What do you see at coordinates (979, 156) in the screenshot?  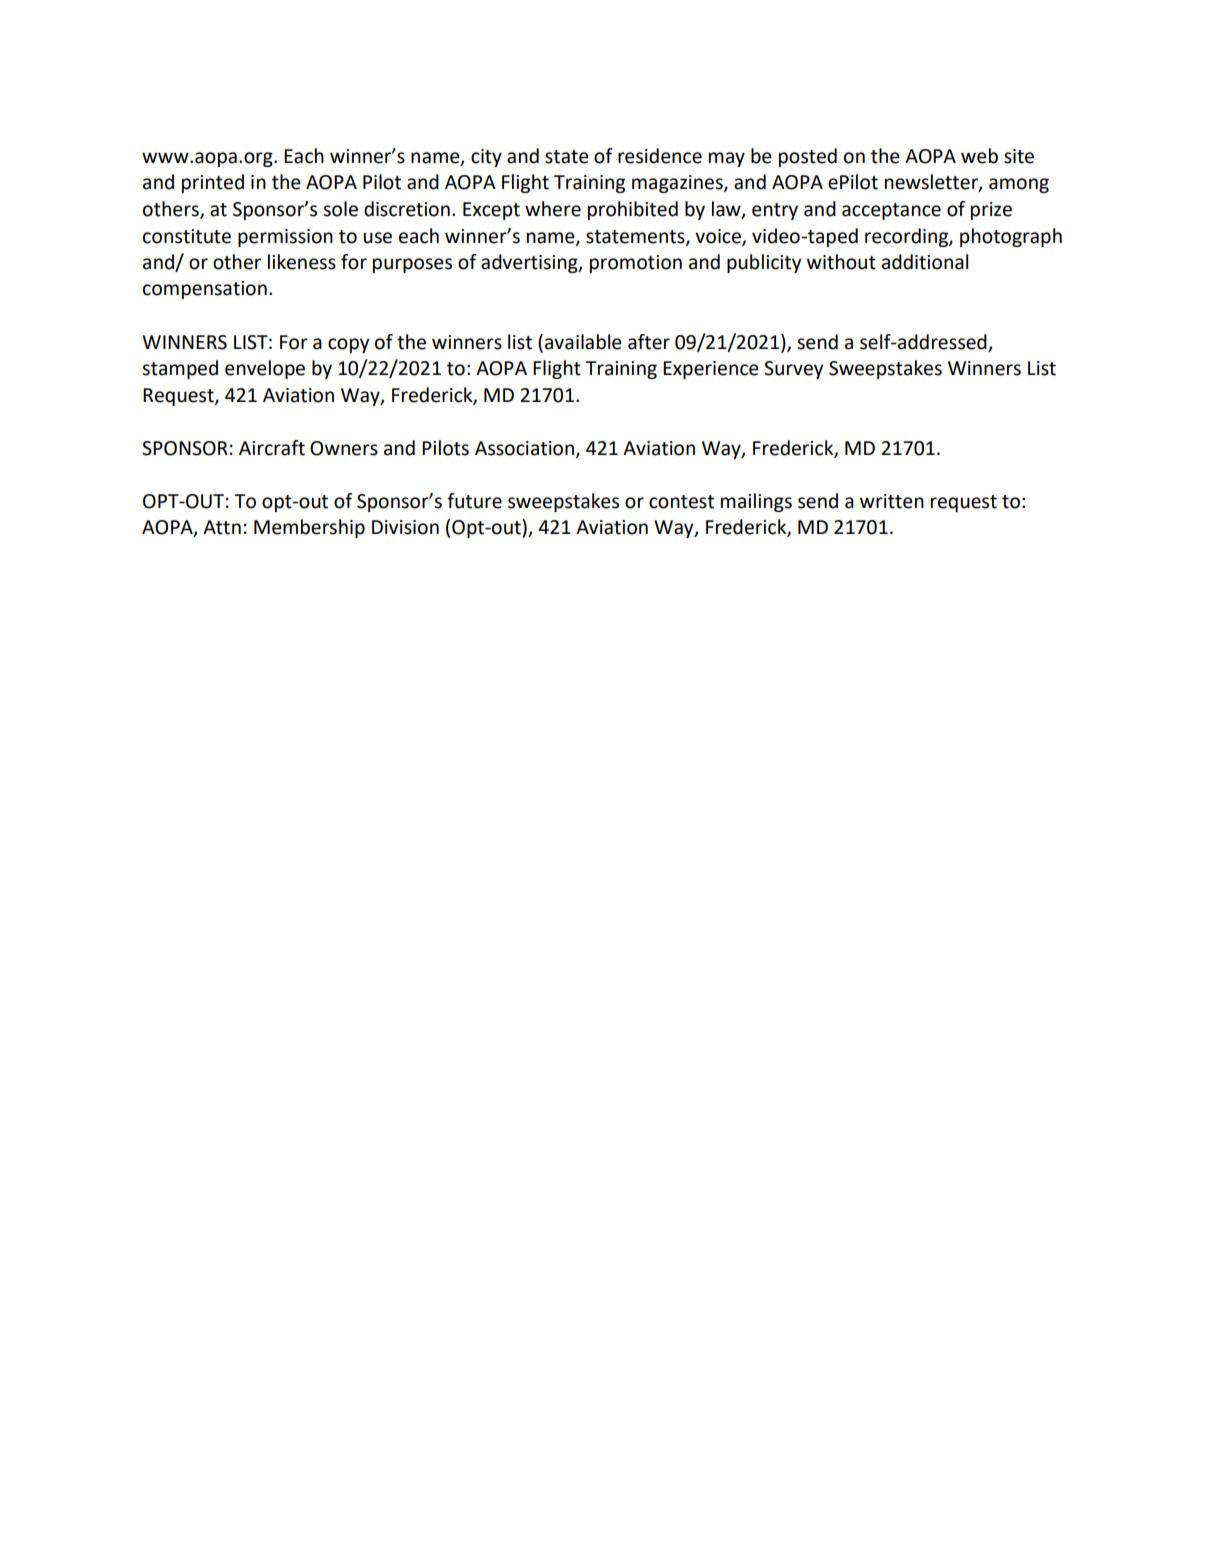 I see `web` at bounding box center [979, 156].
